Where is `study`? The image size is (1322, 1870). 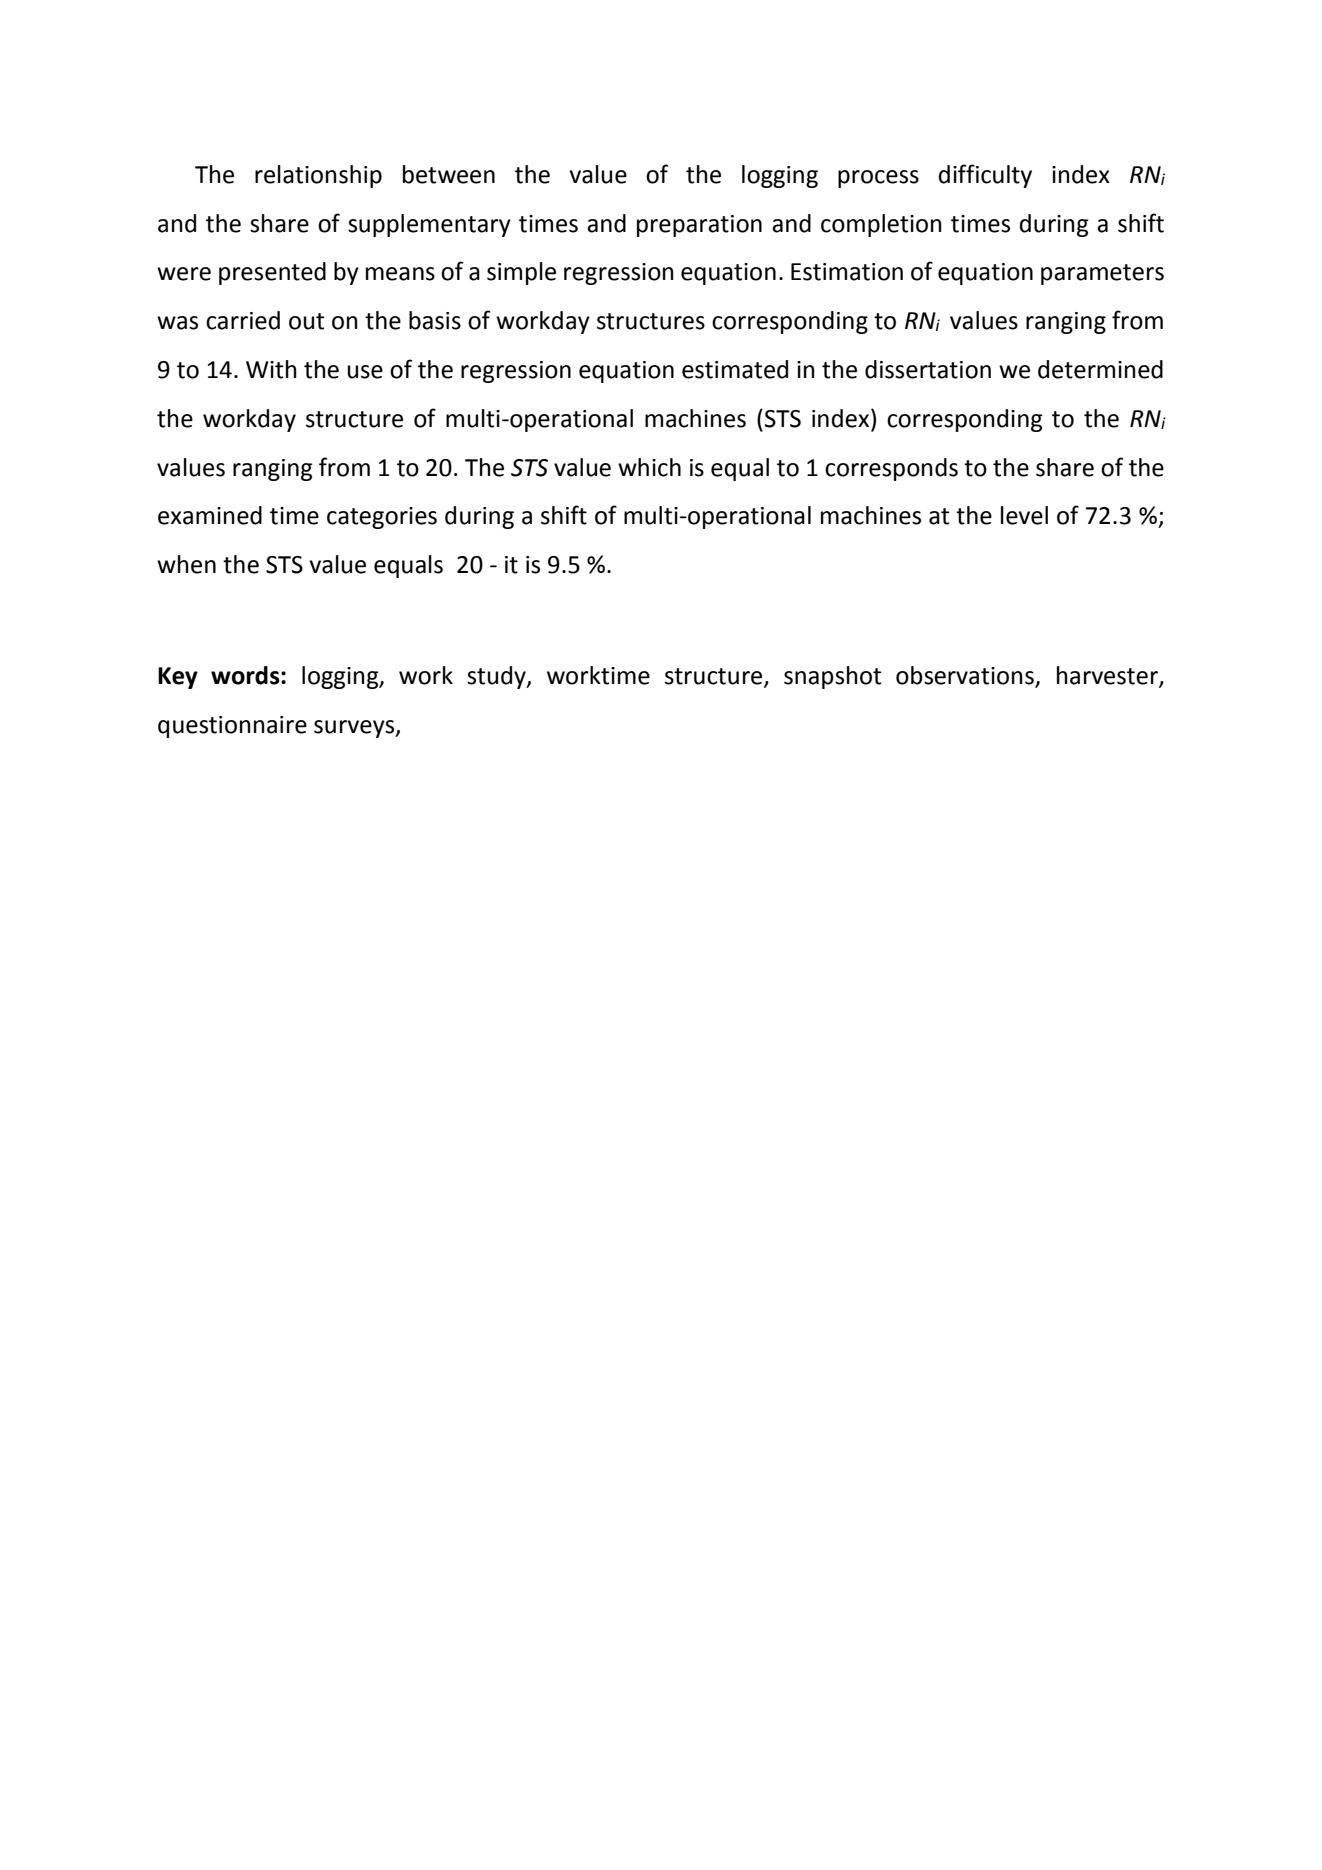
study is located at coordinates (497, 677).
